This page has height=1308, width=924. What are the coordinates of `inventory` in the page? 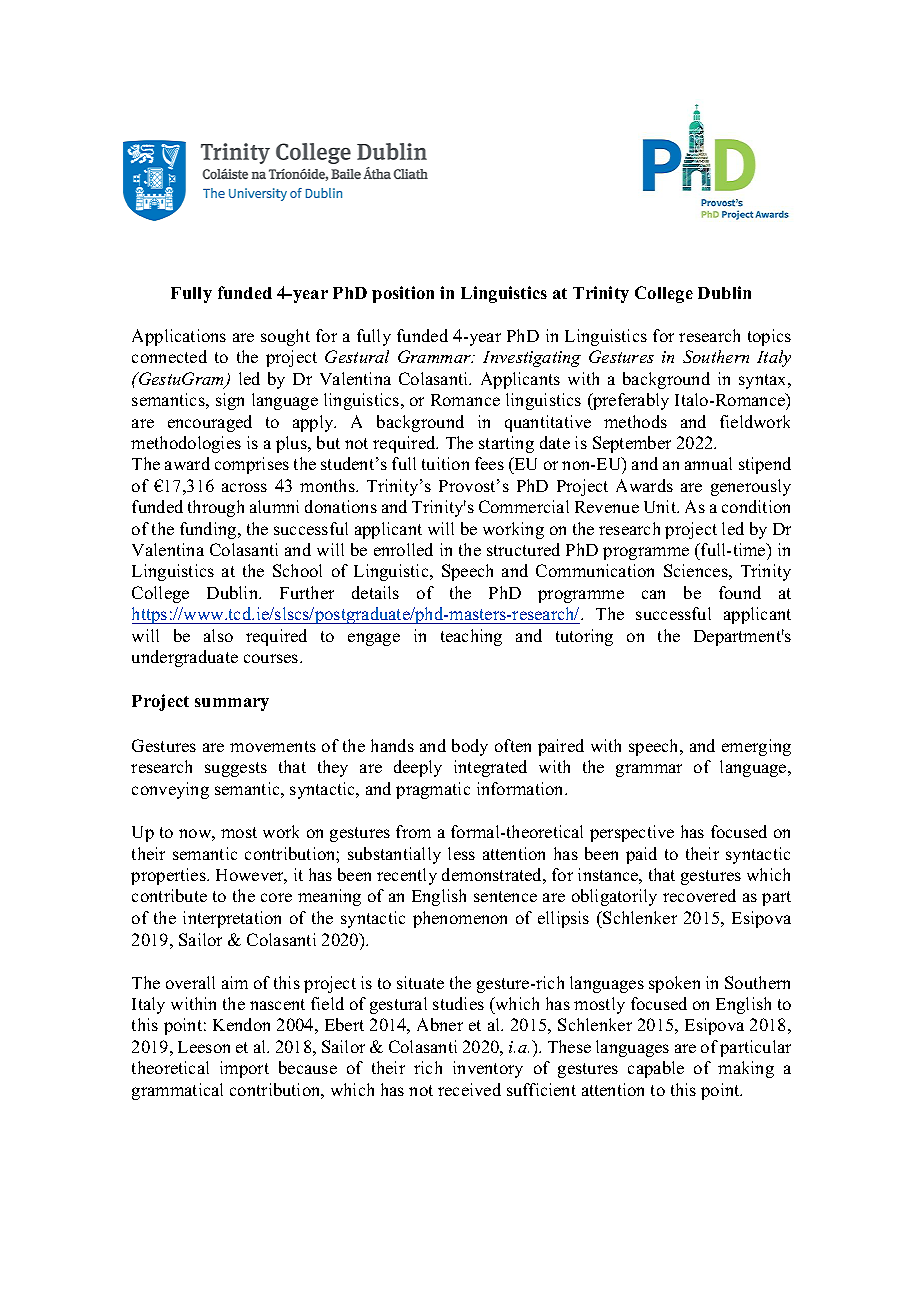 It's located at (488, 1069).
